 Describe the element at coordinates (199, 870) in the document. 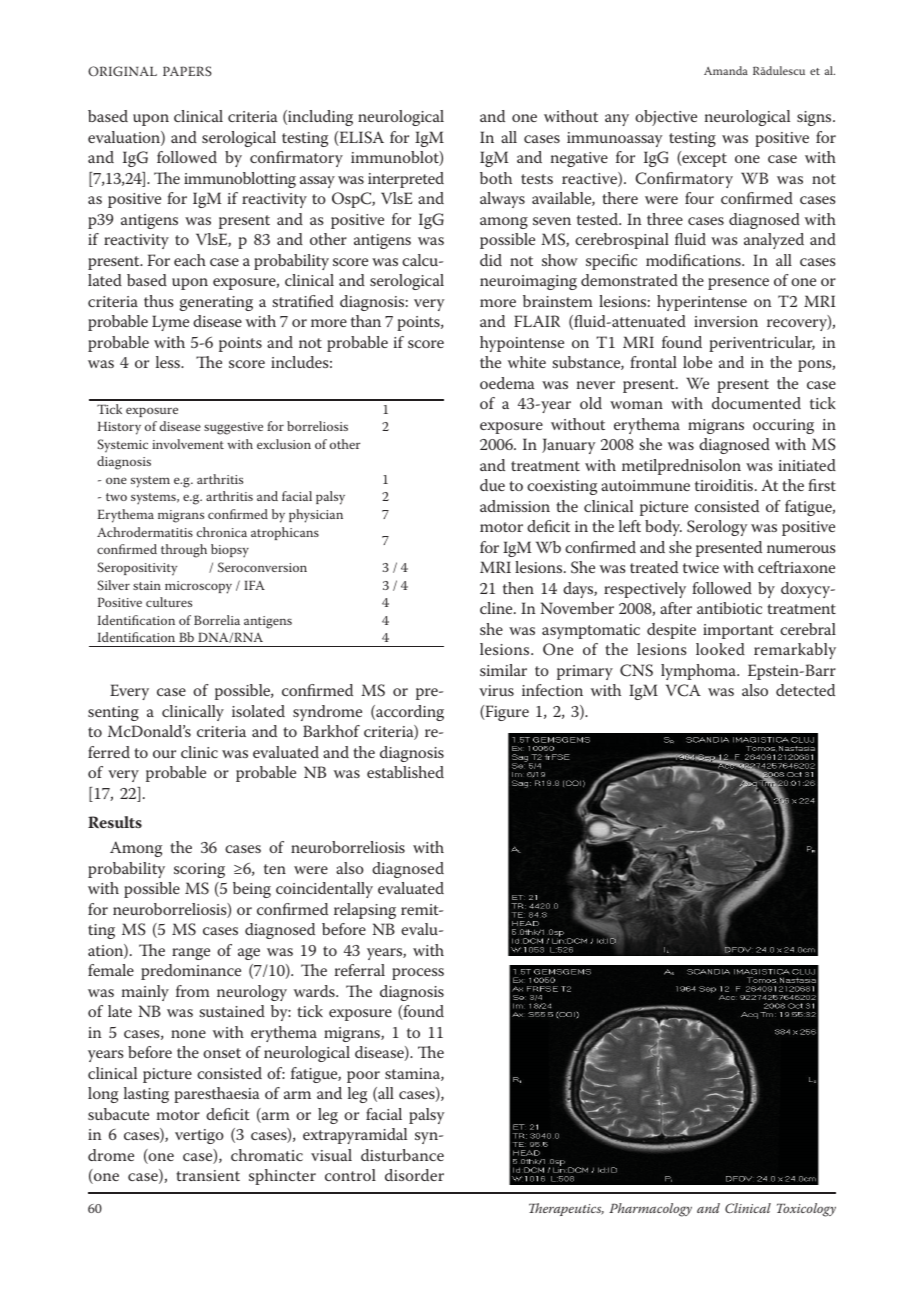

I see `scoring` at that location.
